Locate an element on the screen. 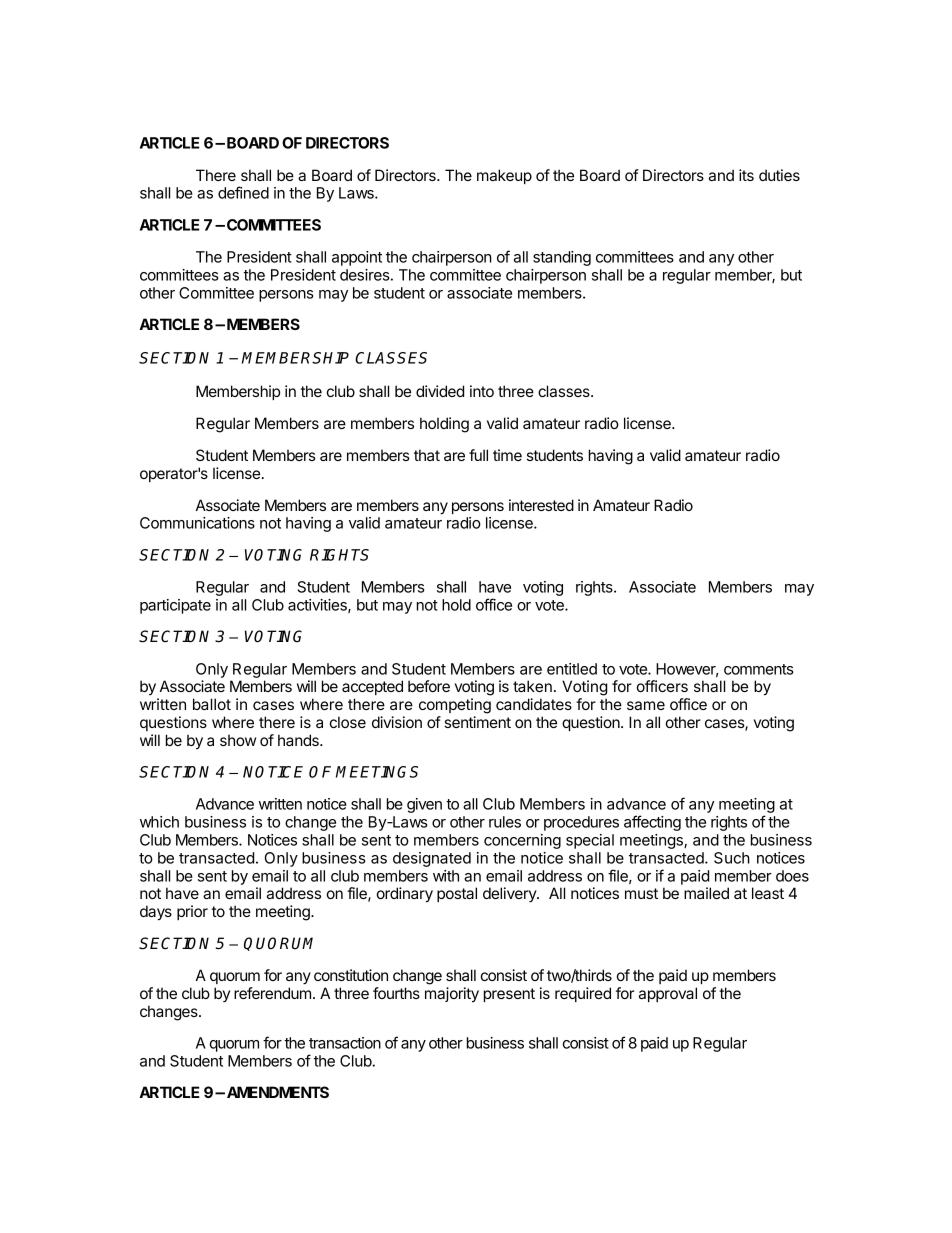 This screenshot has height=1233, width=952. interested is located at coordinates (541, 505).
